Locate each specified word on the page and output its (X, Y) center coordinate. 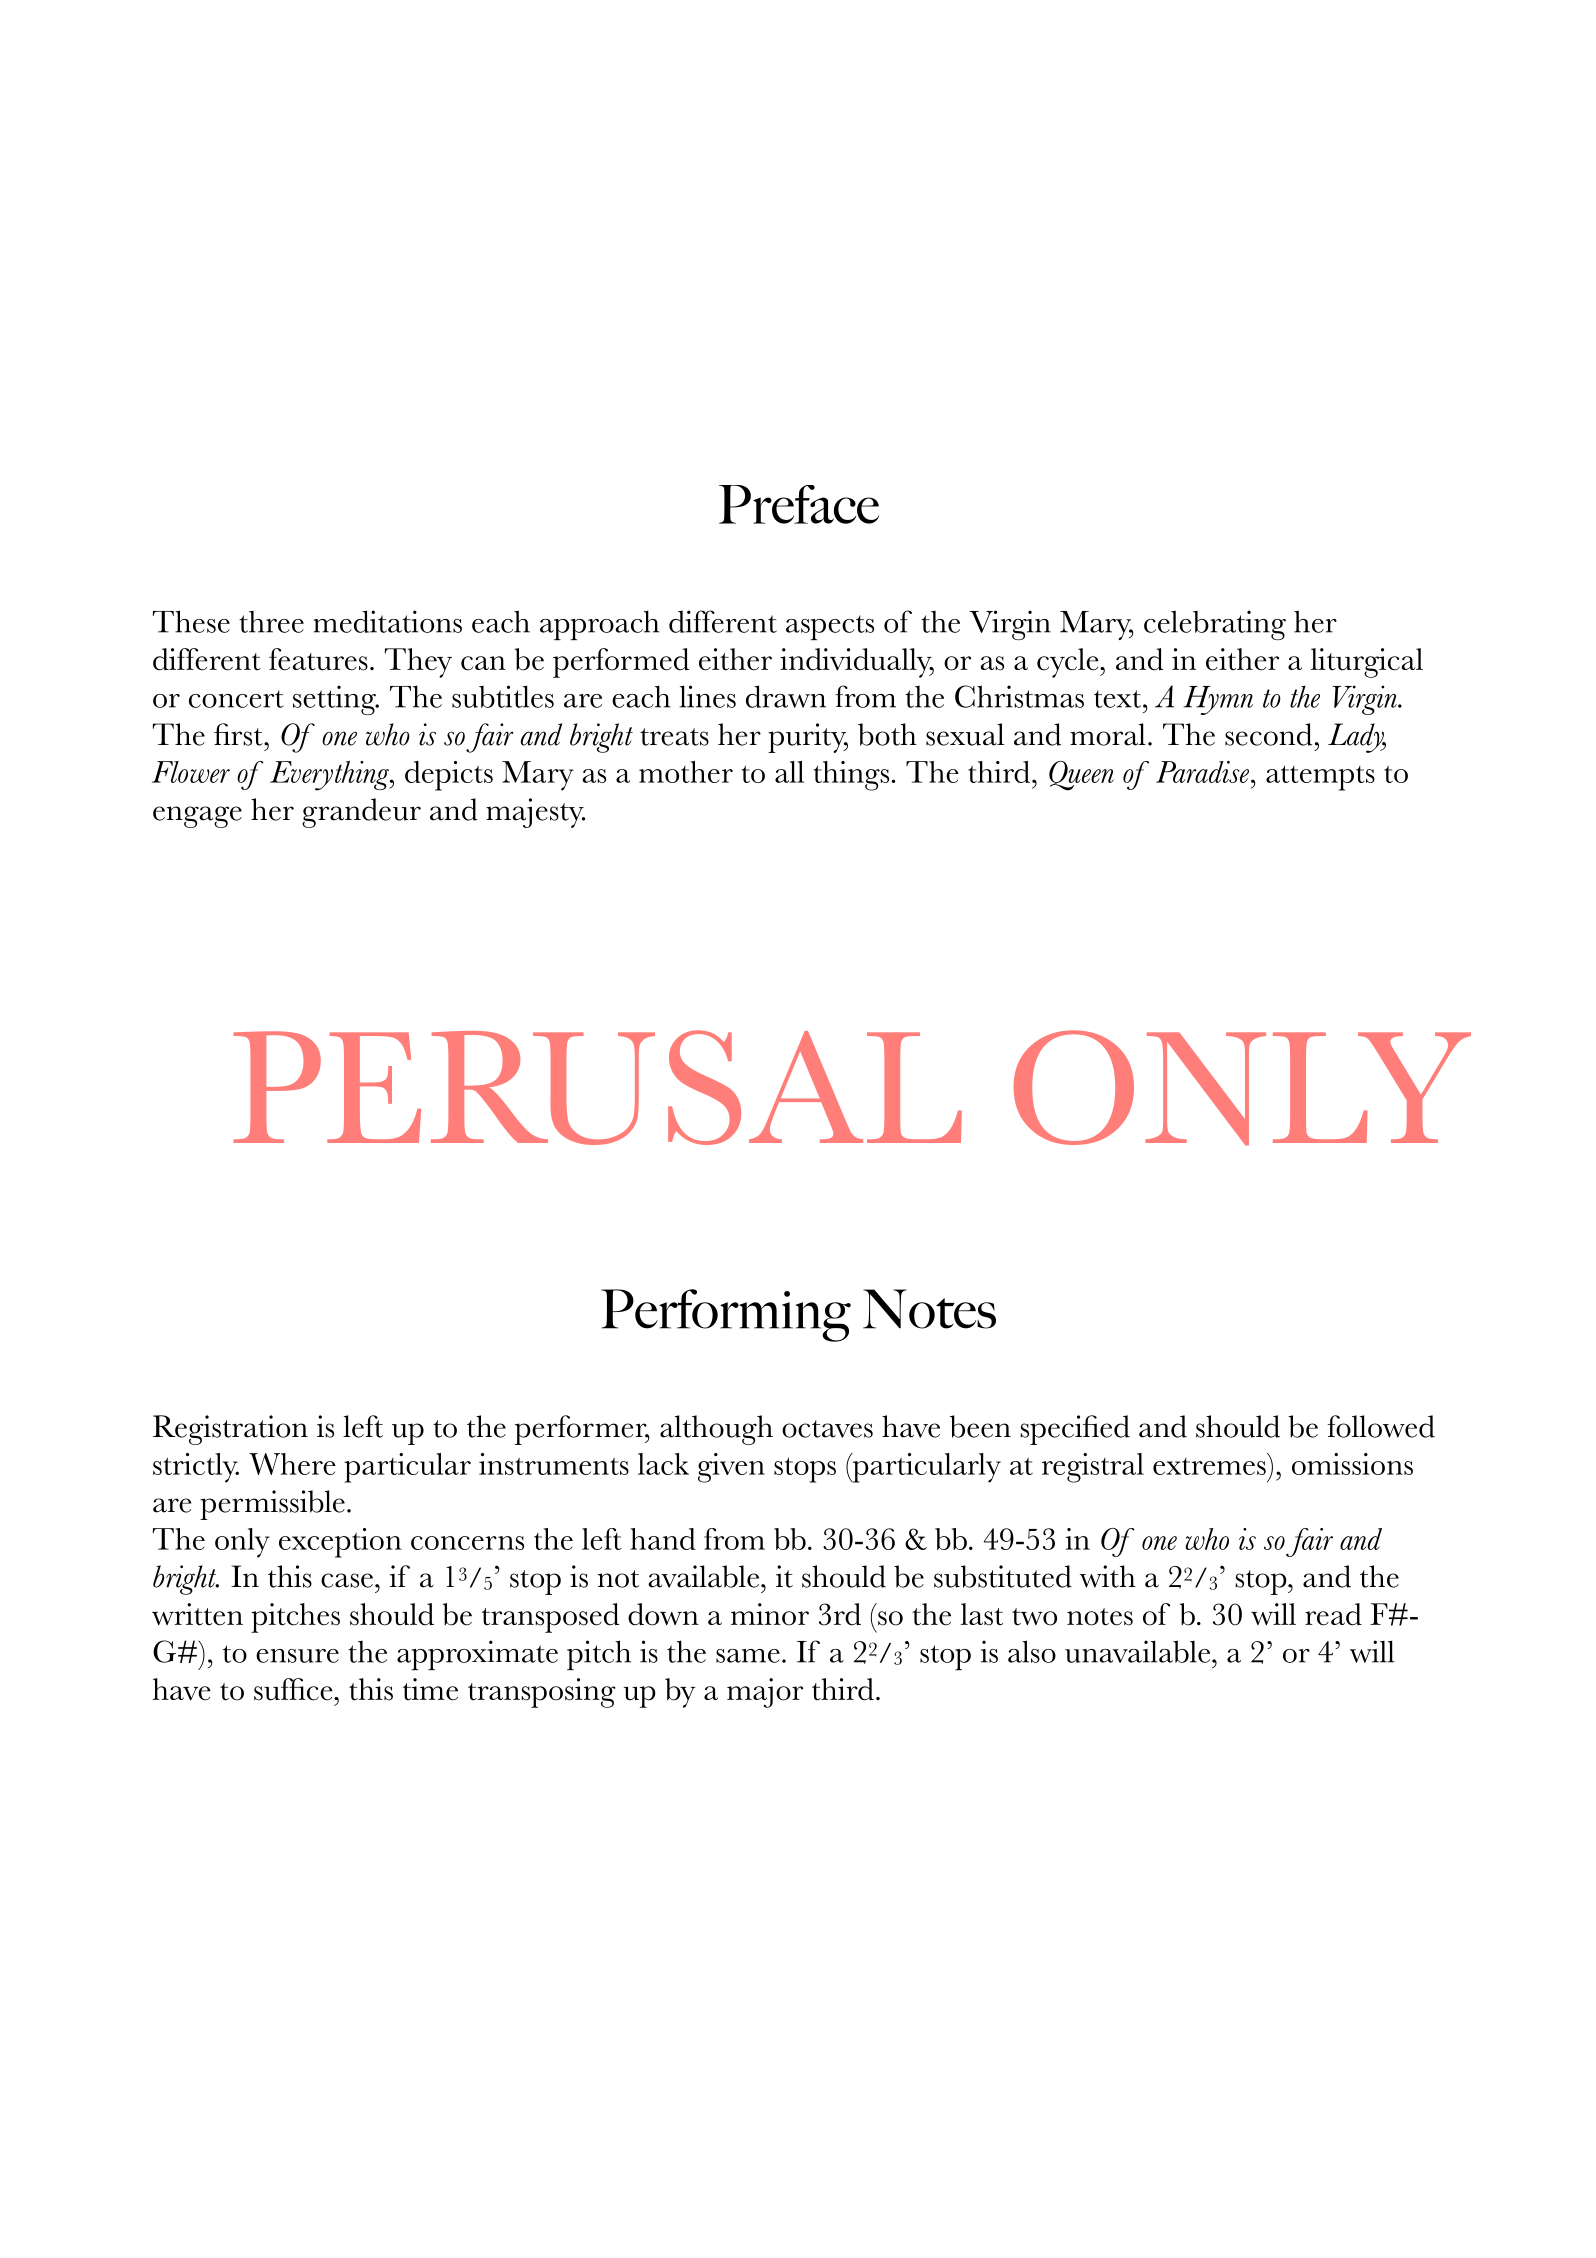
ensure (297, 1656)
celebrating (1215, 625)
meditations (387, 621)
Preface (799, 504)
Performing (726, 1315)
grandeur (361, 813)
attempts (1320, 778)
